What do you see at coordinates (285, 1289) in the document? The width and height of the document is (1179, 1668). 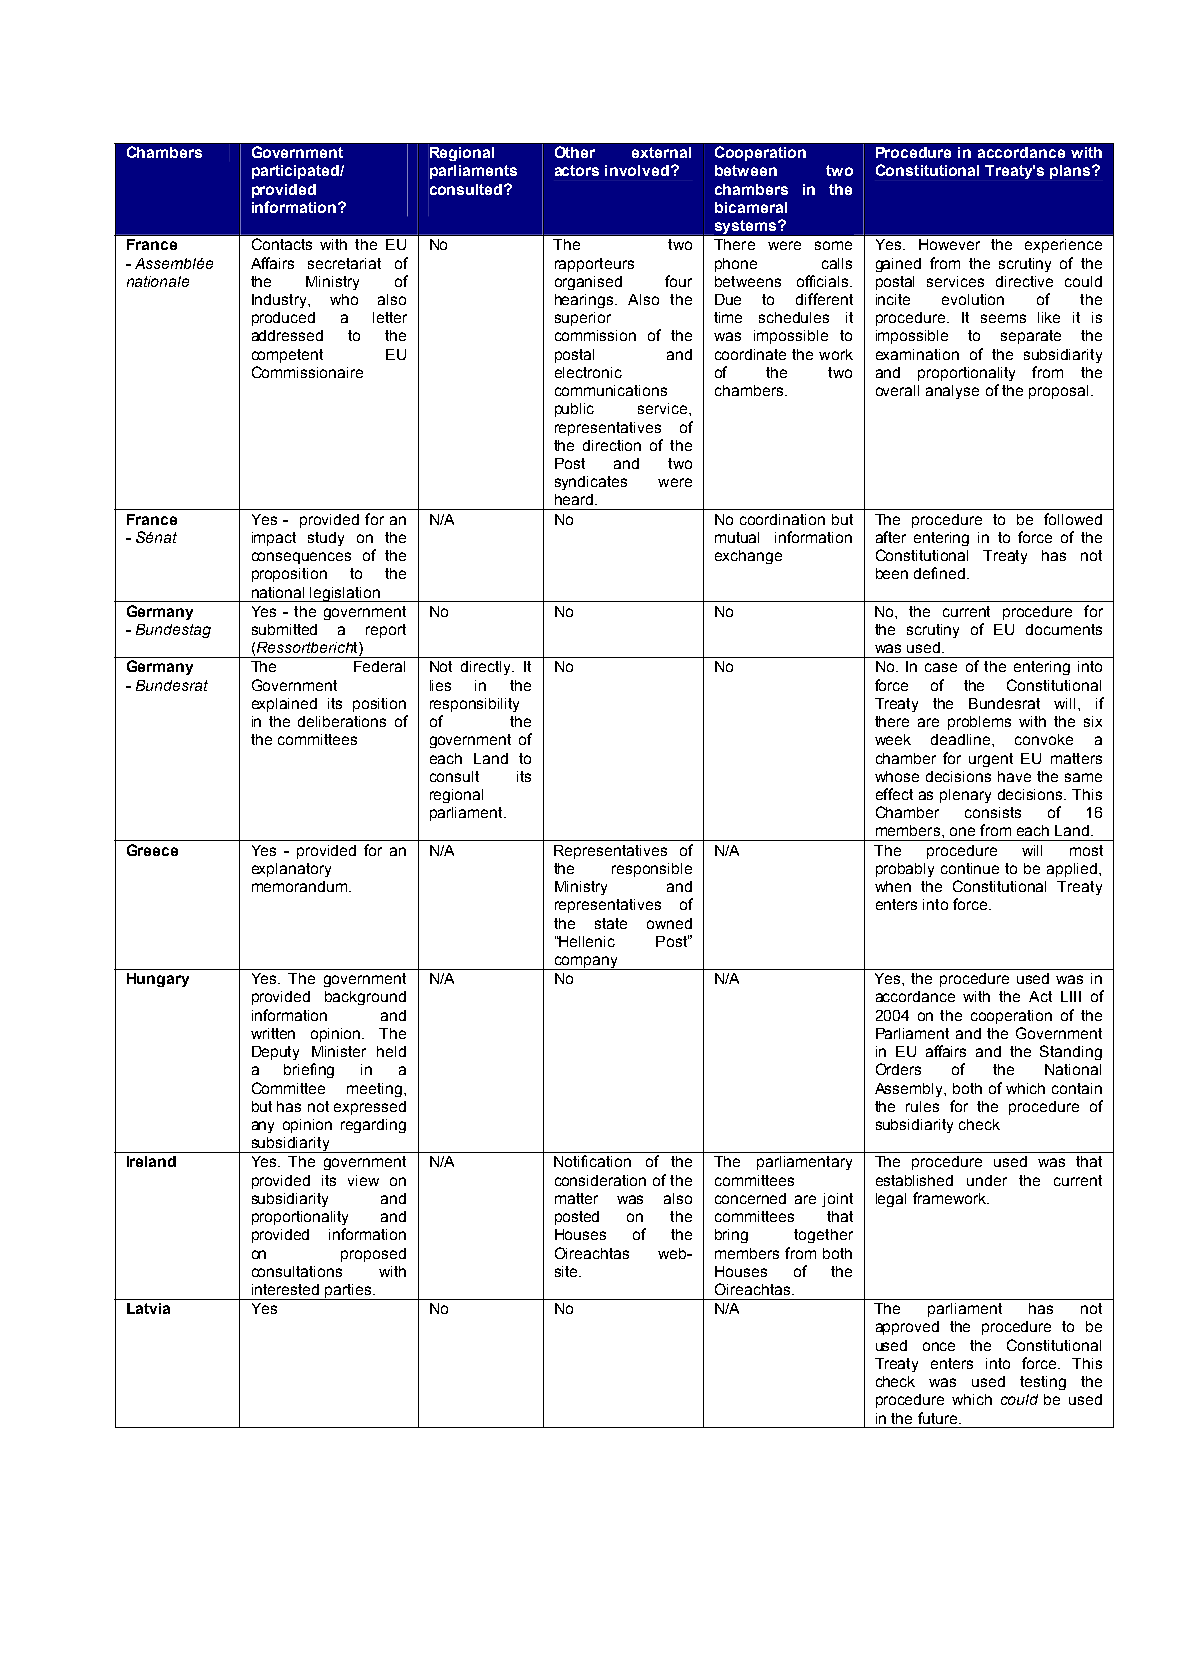 I see `interested` at bounding box center [285, 1289].
